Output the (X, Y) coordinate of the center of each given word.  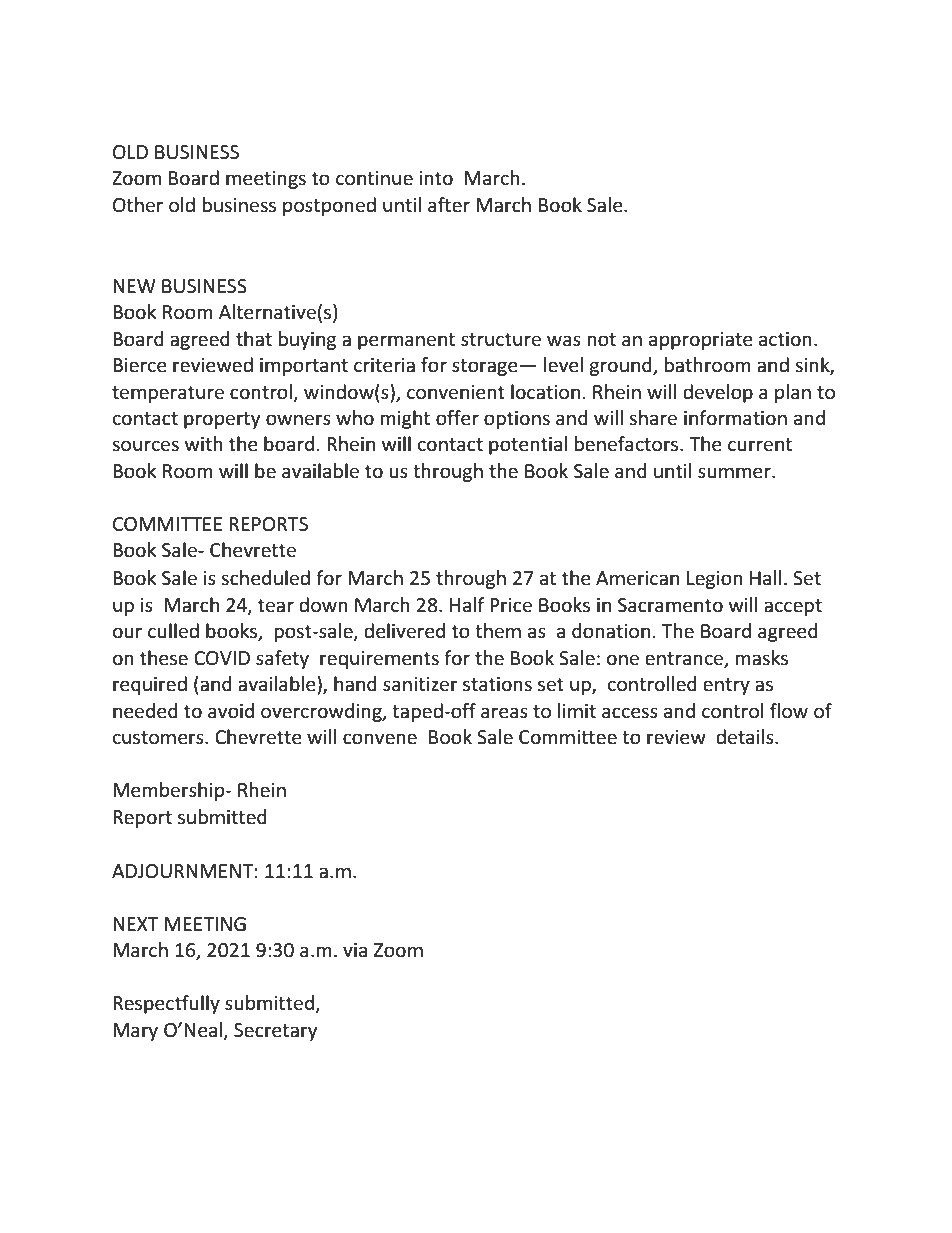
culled (173, 631)
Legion (715, 580)
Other (138, 205)
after (449, 205)
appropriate (701, 341)
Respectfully (166, 1004)
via (355, 950)
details (746, 737)
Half (467, 604)
